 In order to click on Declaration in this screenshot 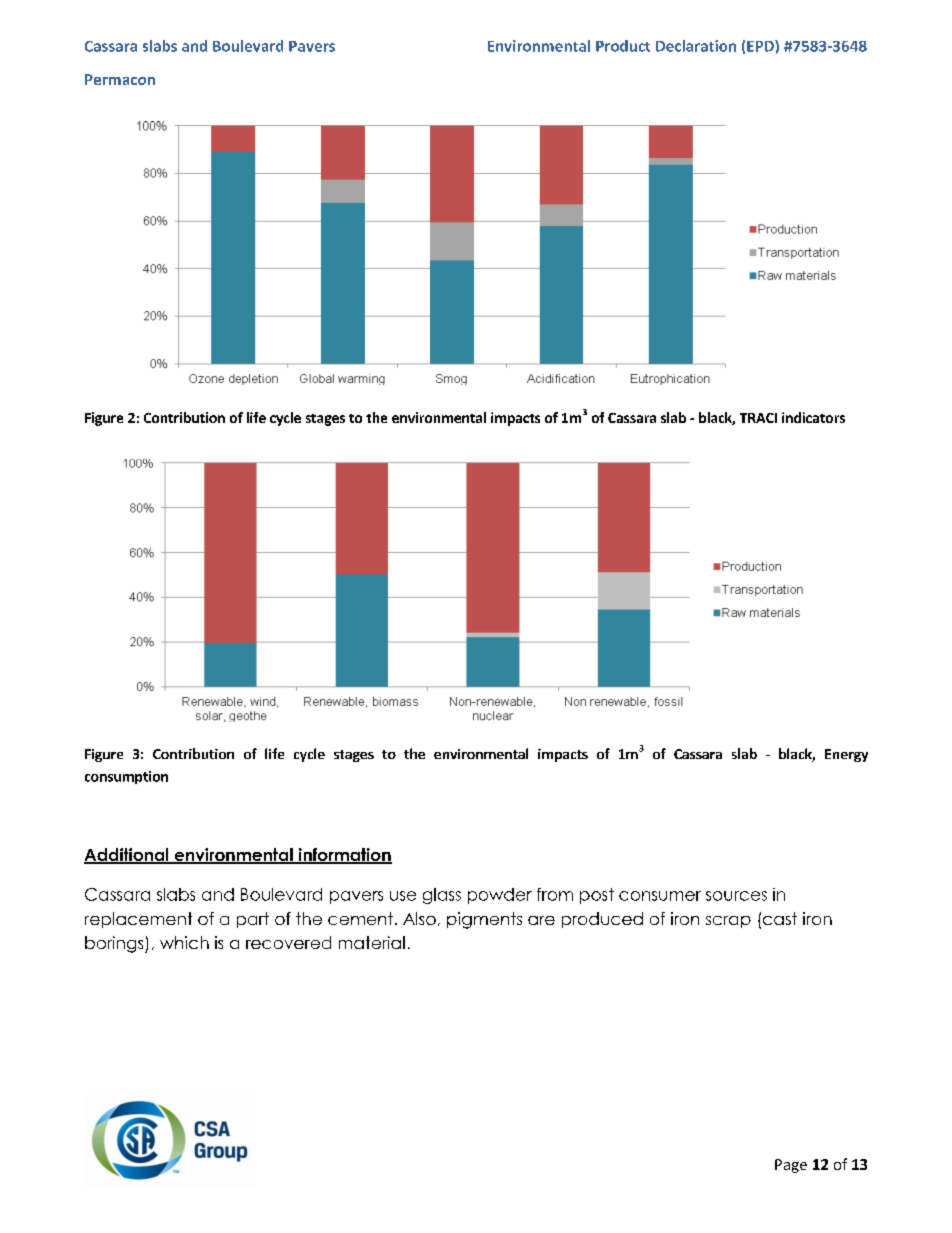, I will do `click(696, 46)`.
